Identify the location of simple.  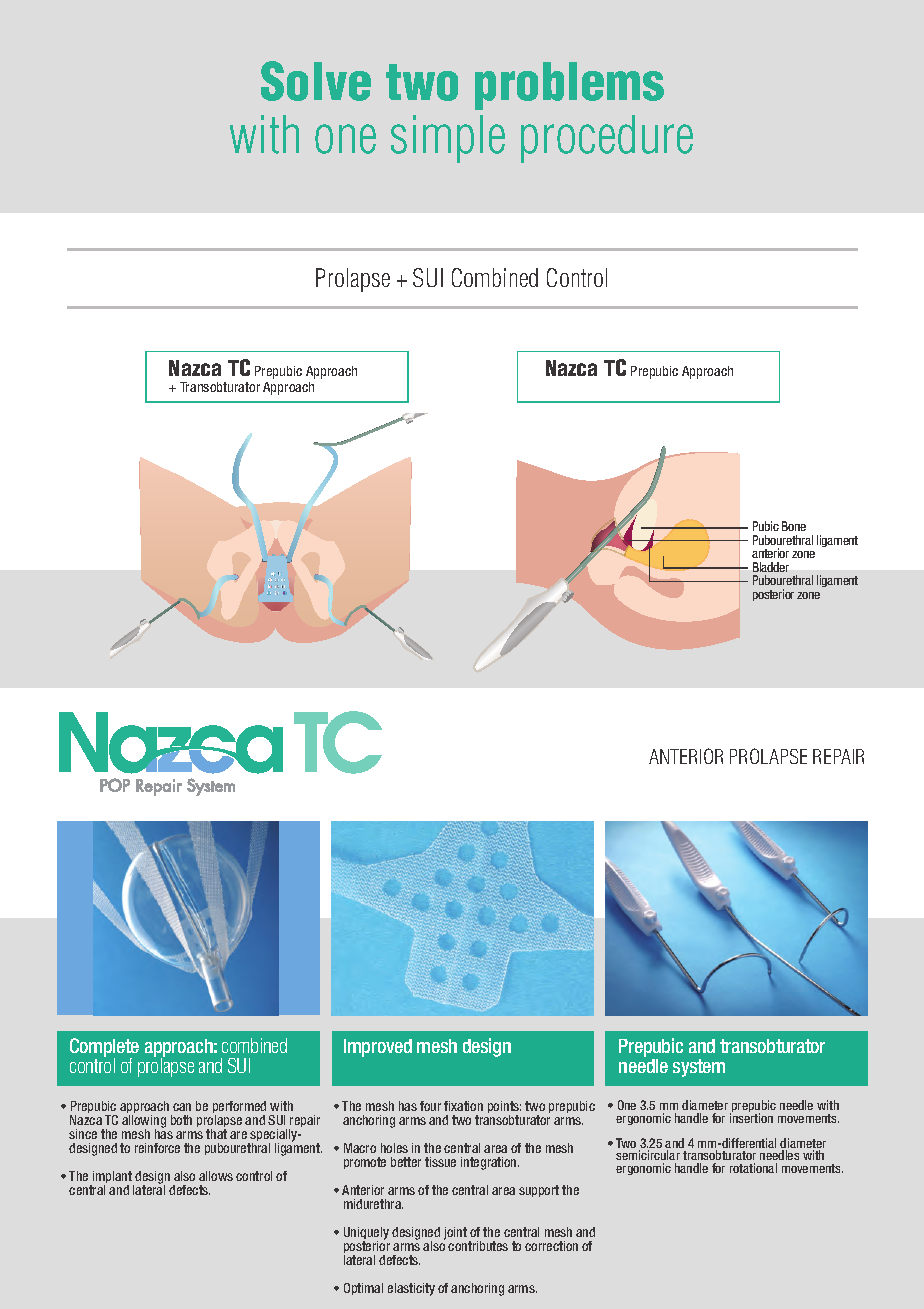
(448, 139).
